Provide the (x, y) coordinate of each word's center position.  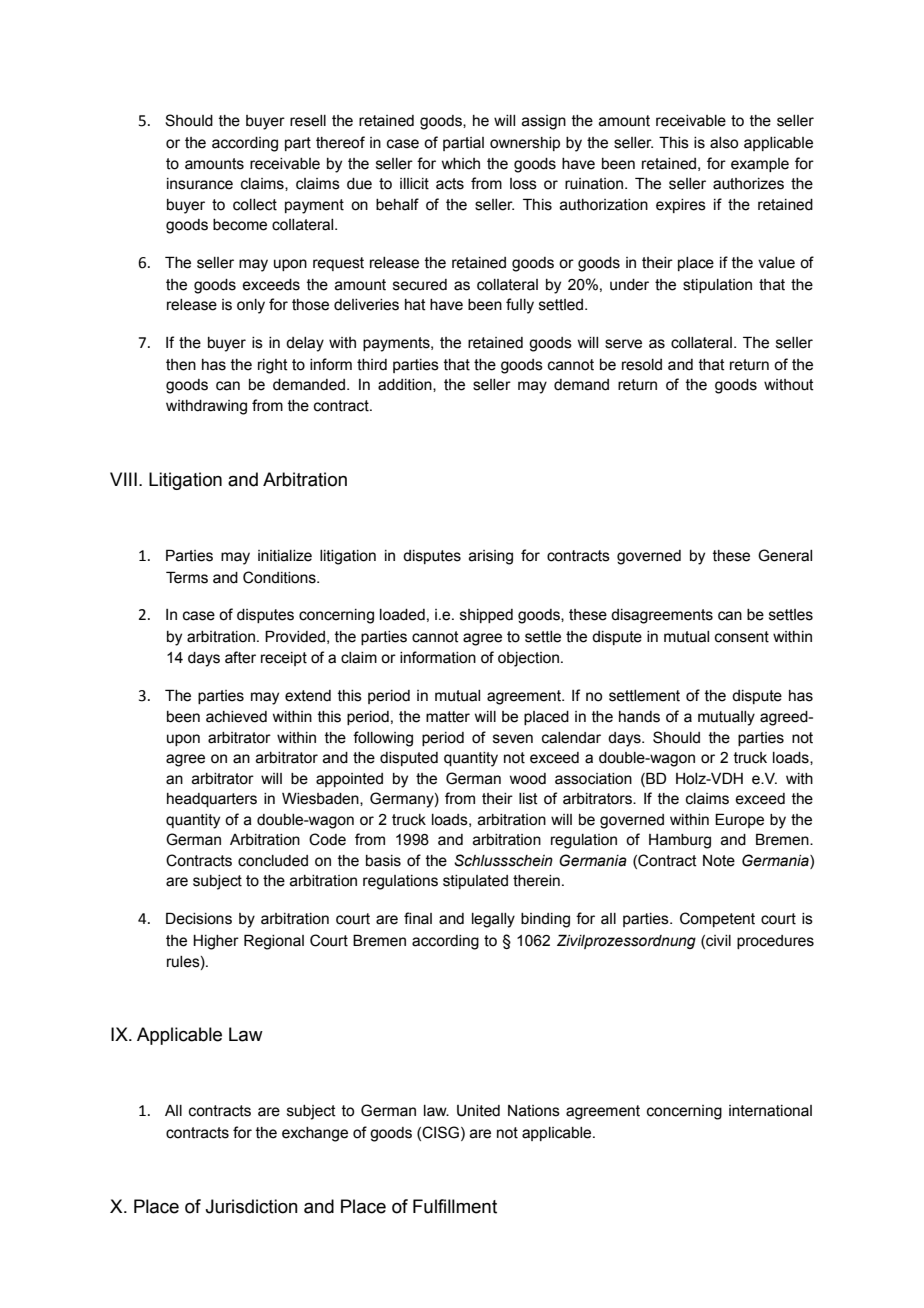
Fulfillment (455, 1206)
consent (742, 637)
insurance (200, 184)
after (240, 657)
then (181, 365)
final (418, 918)
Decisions (199, 918)
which (460, 164)
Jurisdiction (251, 1206)
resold (642, 365)
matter (448, 717)
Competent (717, 919)
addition (406, 385)
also (724, 143)
